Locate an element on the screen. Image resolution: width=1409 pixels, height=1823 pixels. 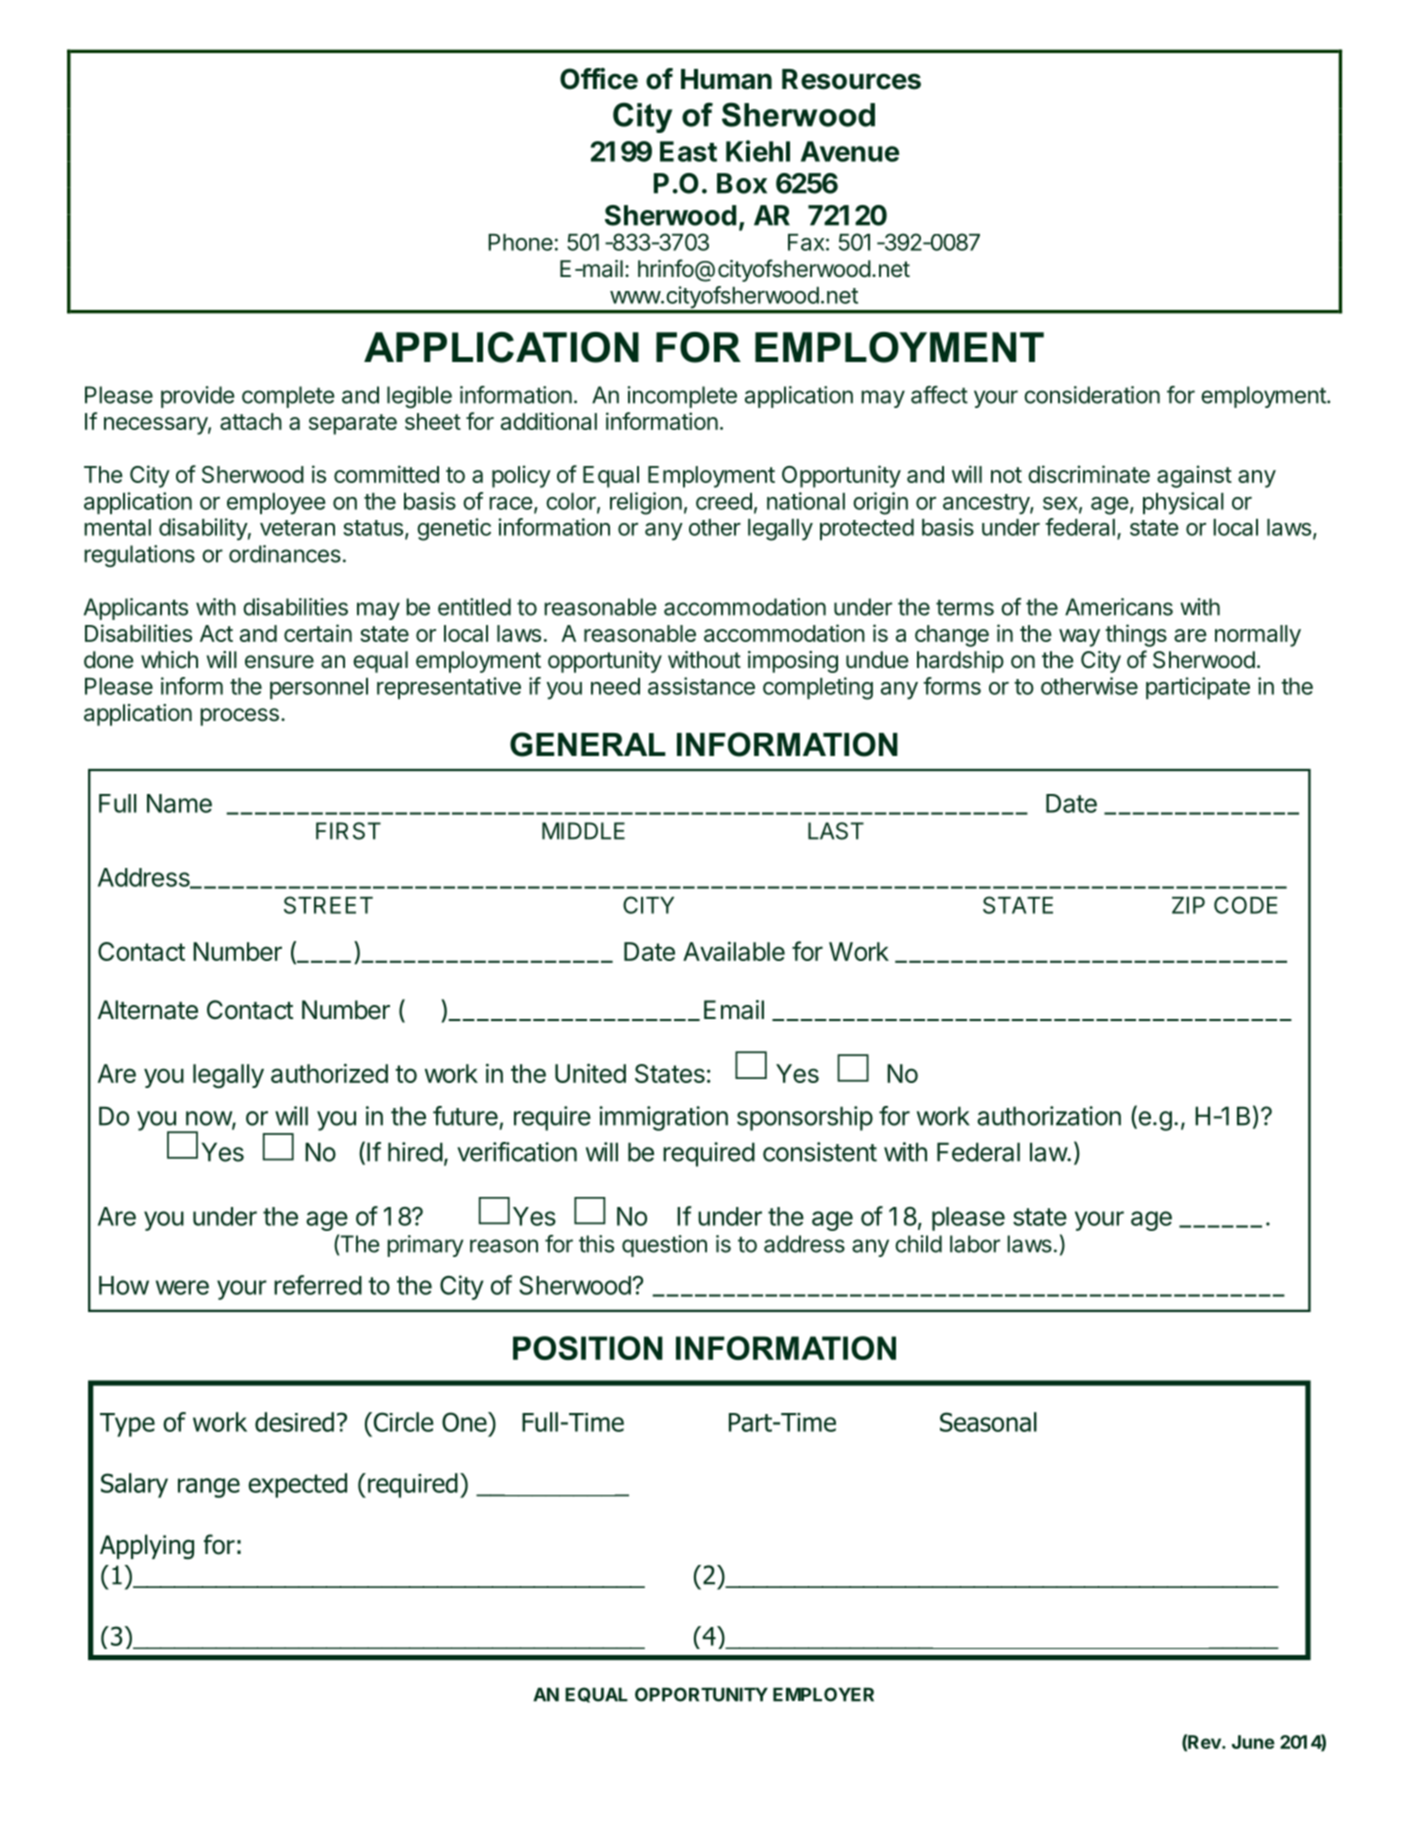
assistance is located at coordinates (701, 686).
